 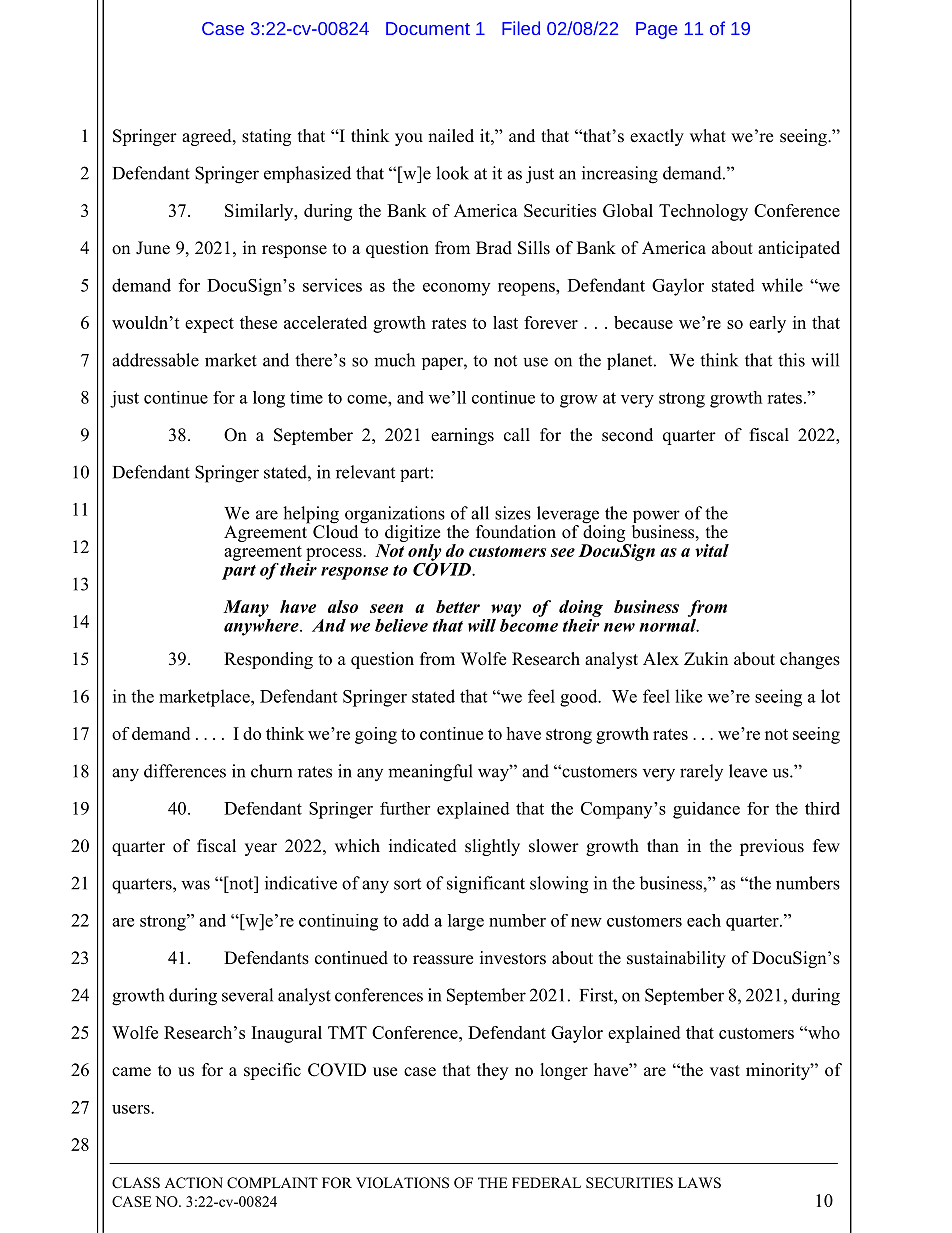 I want to click on significant, so click(x=486, y=885).
